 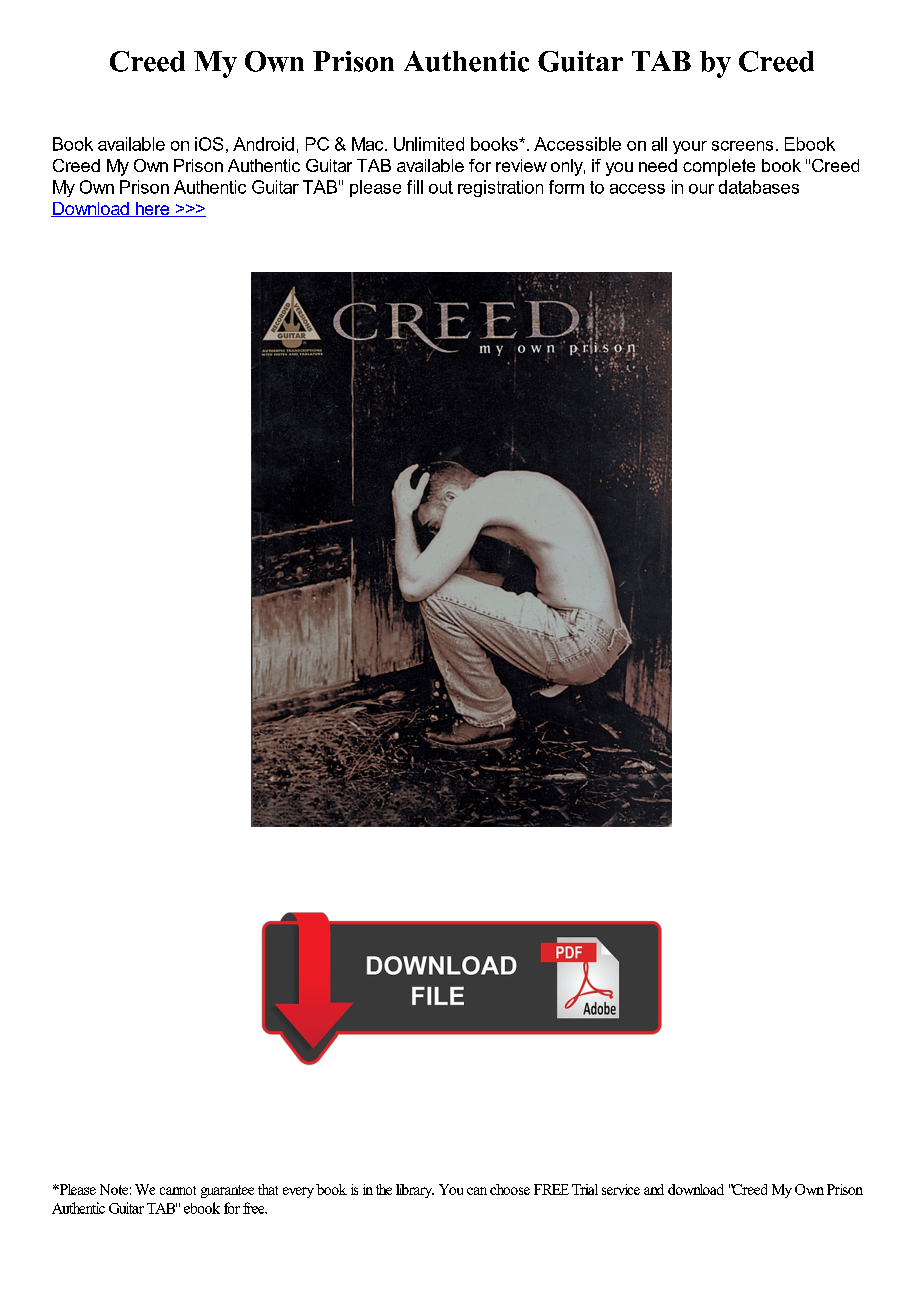 What do you see at coordinates (415, 187) in the image?
I see `fill` at bounding box center [415, 187].
